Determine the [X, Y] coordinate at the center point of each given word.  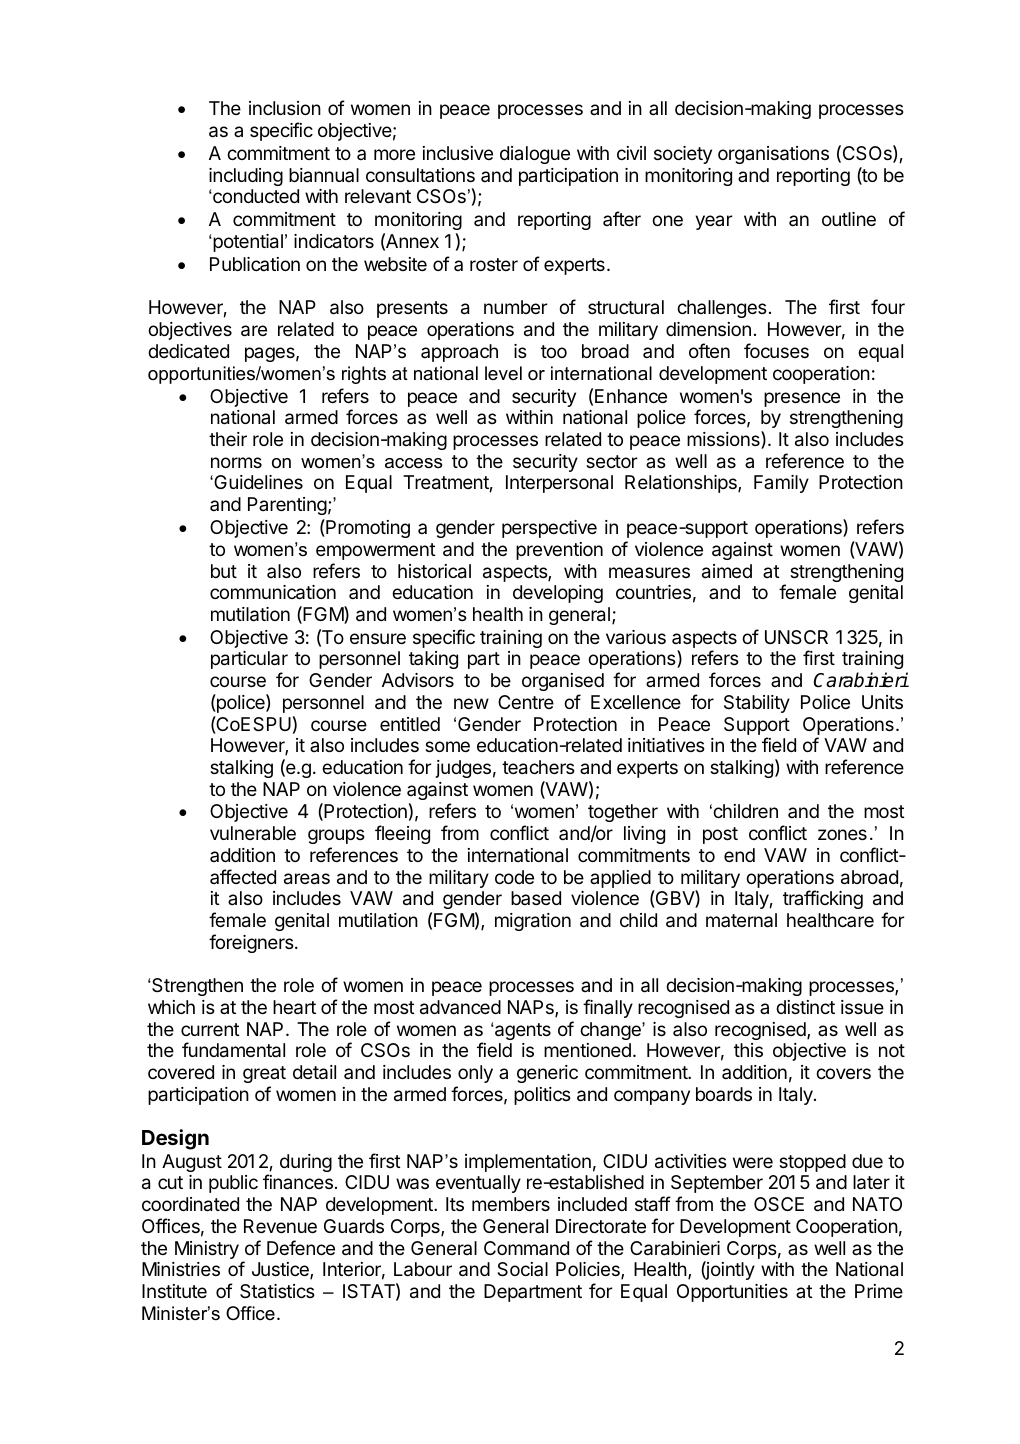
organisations [773, 155]
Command [526, 1248]
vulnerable [253, 833]
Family [781, 484]
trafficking [823, 899]
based [536, 898]
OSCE [779, 1204]
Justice [281, 1270]
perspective [549, 529]
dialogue [535, 155]
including [246, 177]
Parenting [287, 506]
